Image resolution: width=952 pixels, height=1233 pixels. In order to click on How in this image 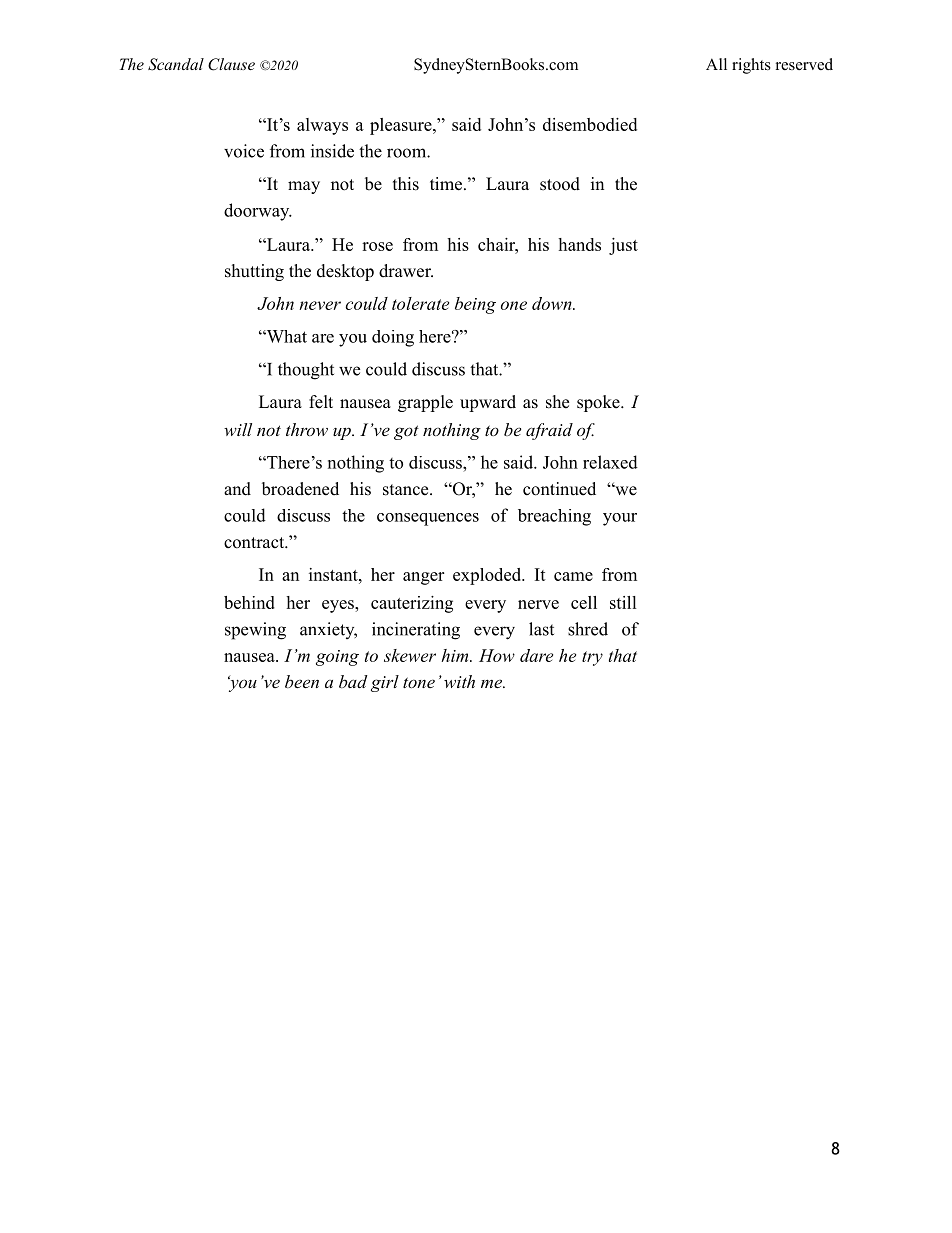, I will do `click(497, 655)`.
